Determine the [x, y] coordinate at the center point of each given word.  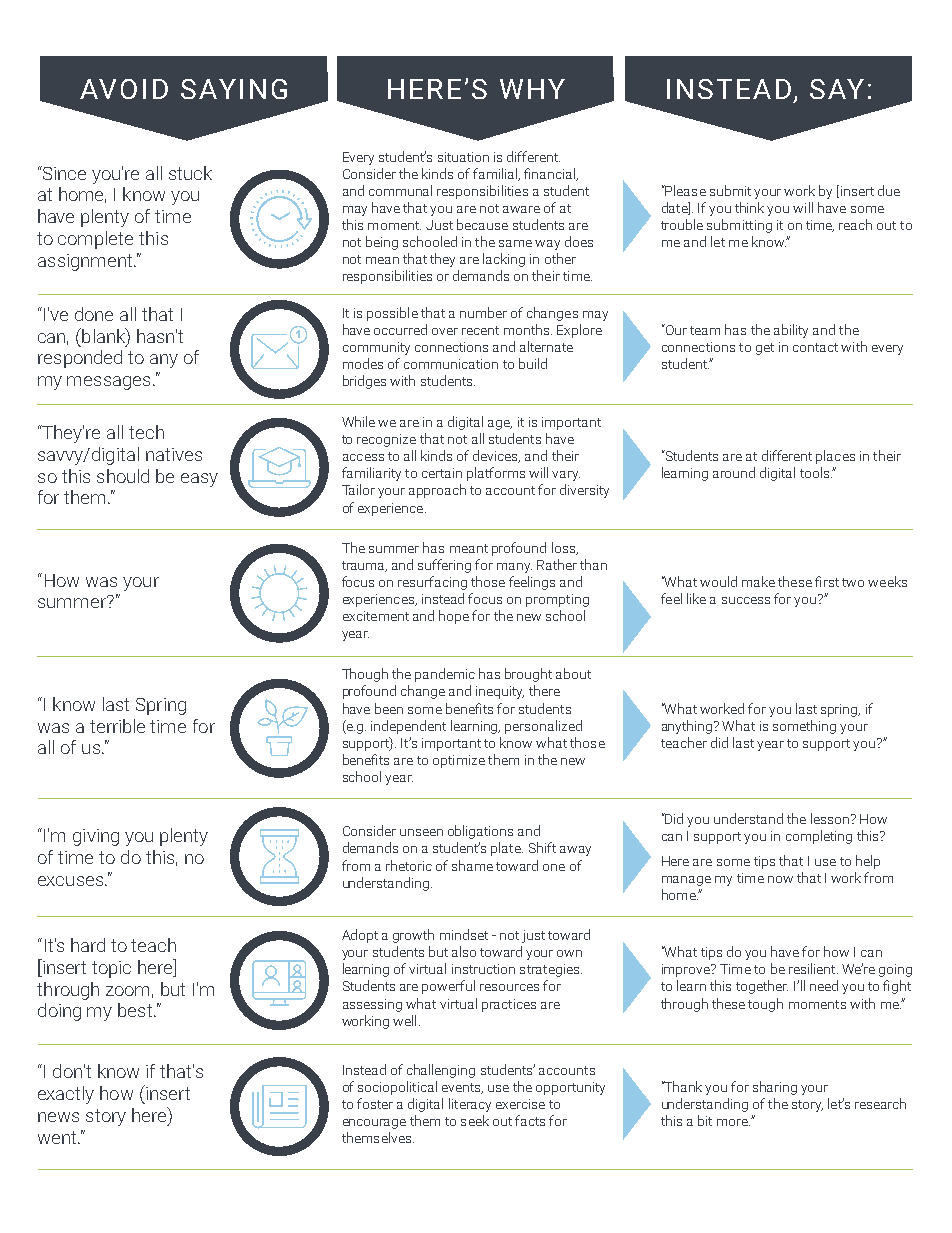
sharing [775, 1088]
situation [463, 157]
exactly [66, 1095]
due [889, 190]
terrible [117, 726]
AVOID [124, 89]
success [746, 600]
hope [454, 617]
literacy [470, 1105]
